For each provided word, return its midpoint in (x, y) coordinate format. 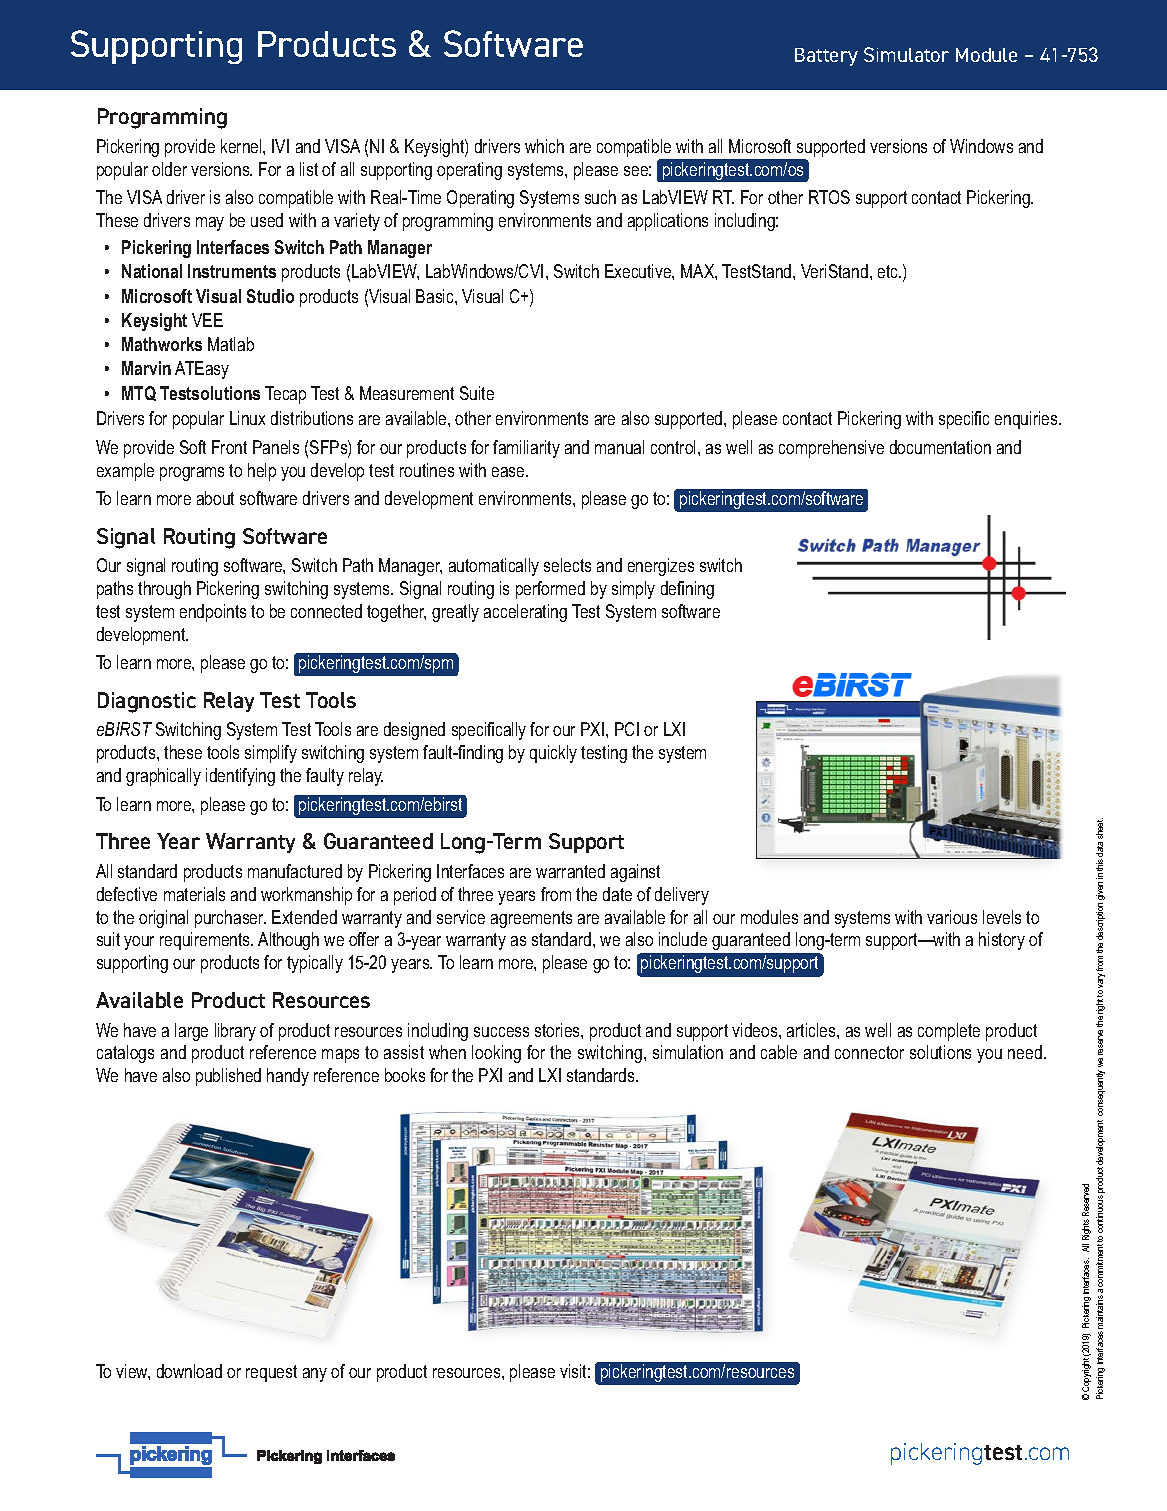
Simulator (906, 54)
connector (869, 1052)
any (315, 1375)
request (271, 1373)
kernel (242, 146)
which (544, 146)
